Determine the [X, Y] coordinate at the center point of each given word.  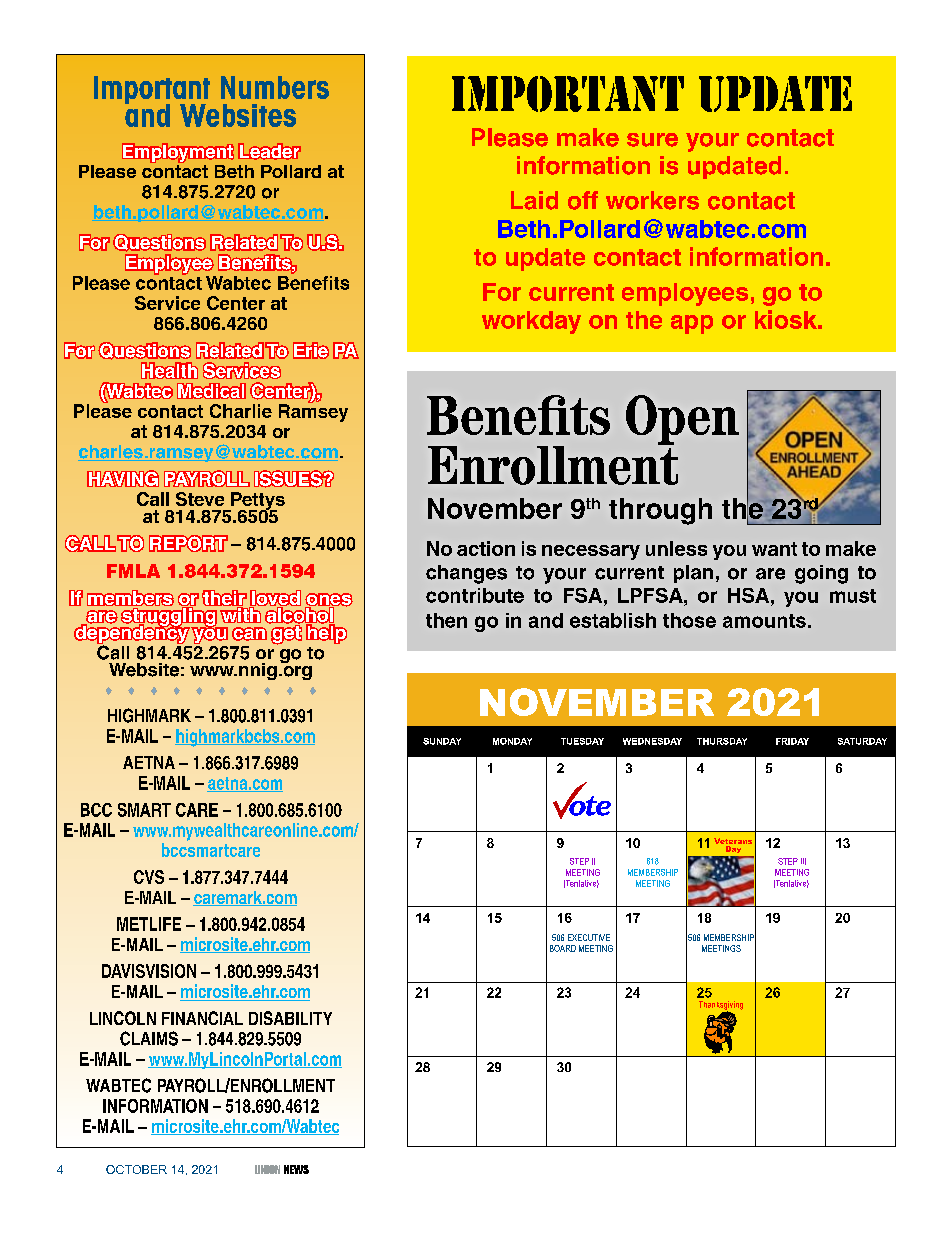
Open [682, 420]
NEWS [296, 1169]
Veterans [733, 841]
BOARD [563, 948]
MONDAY [512, 741]
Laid [534, 200]
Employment [178, 153]
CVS [149, 877]
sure [652, 140]
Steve [200, 499]
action [486, 548]
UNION [267, 1169]
